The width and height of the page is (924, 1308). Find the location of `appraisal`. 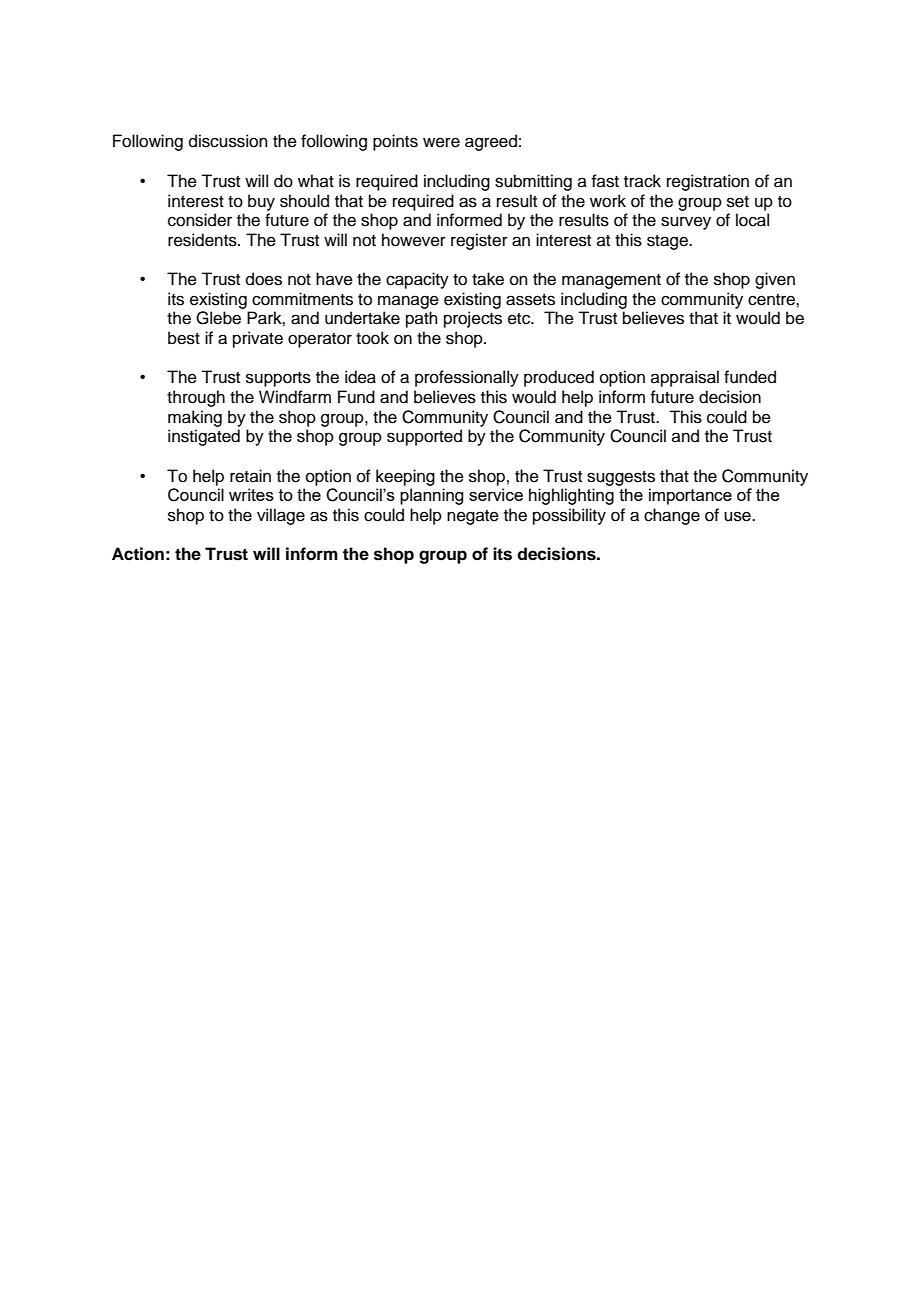

appraisal is located at coordinates (685, 378).
